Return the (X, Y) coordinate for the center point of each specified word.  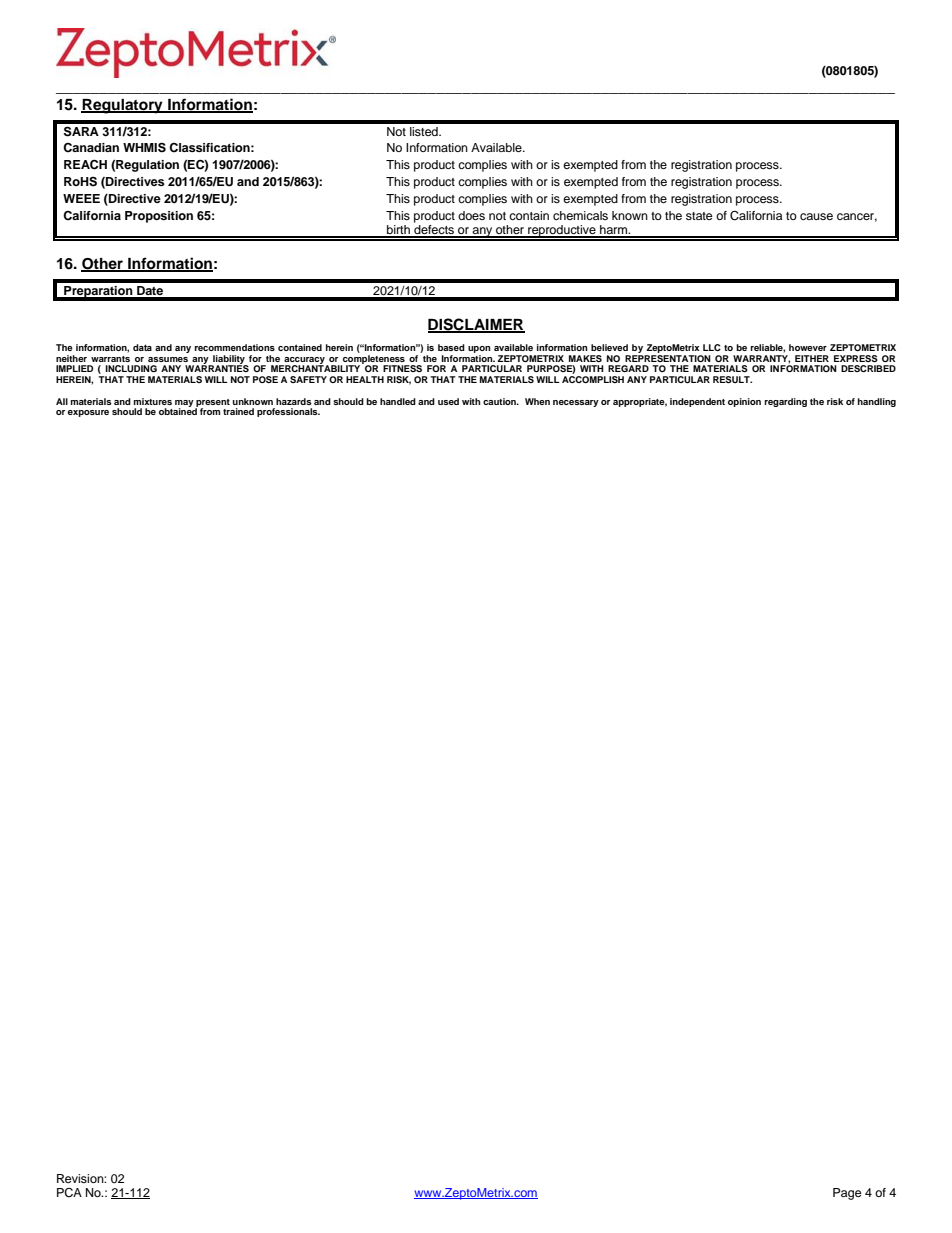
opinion (744, 402)
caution (501, 401)
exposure (88, 413)
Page (847, 1194)
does (471, 215)
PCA (69, 1193)
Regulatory (123, 106)
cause (816, 216)
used (448, 401)
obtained (178, 410)
